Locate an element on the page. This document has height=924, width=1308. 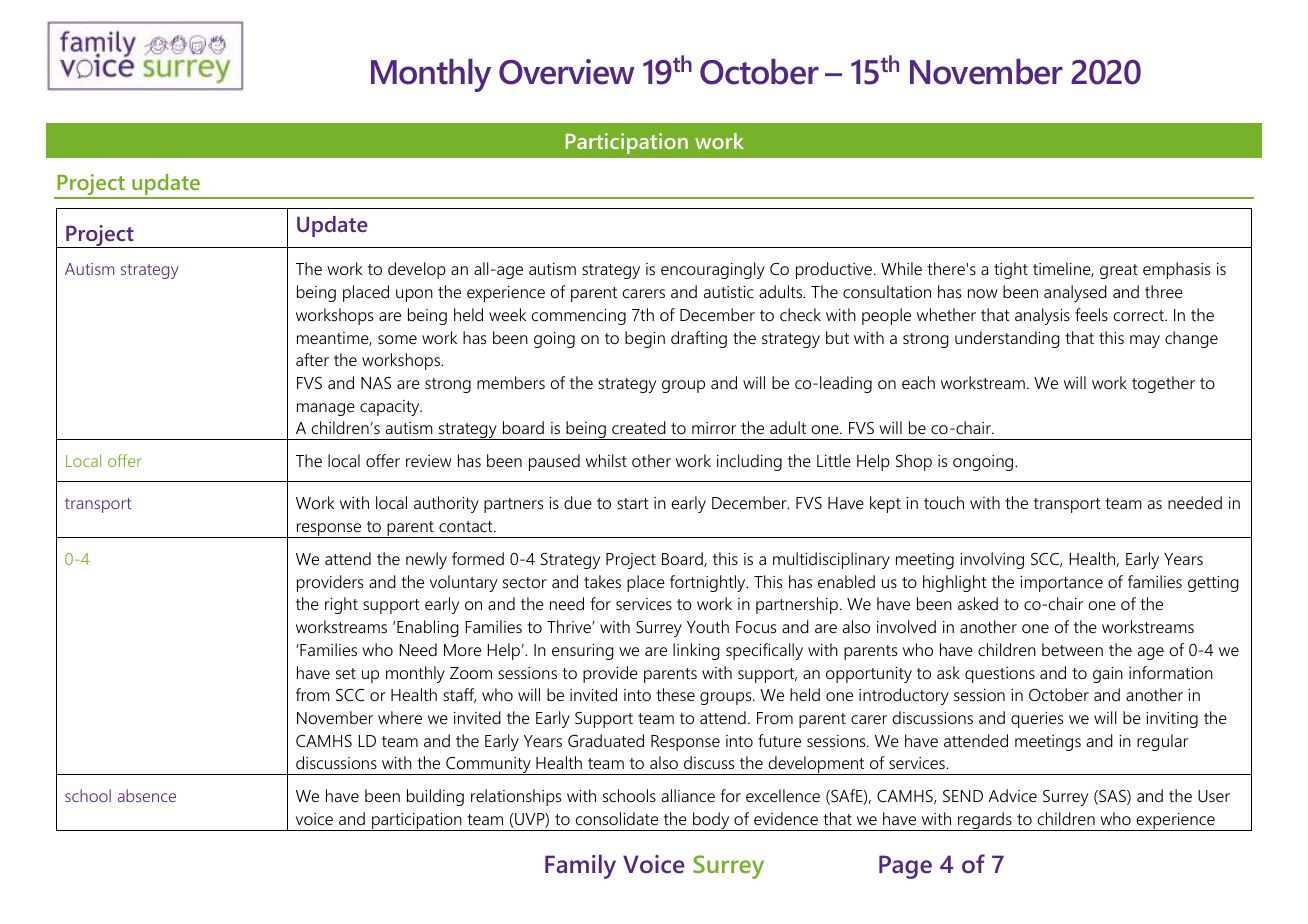
body is located at coordinates (711, 821).
